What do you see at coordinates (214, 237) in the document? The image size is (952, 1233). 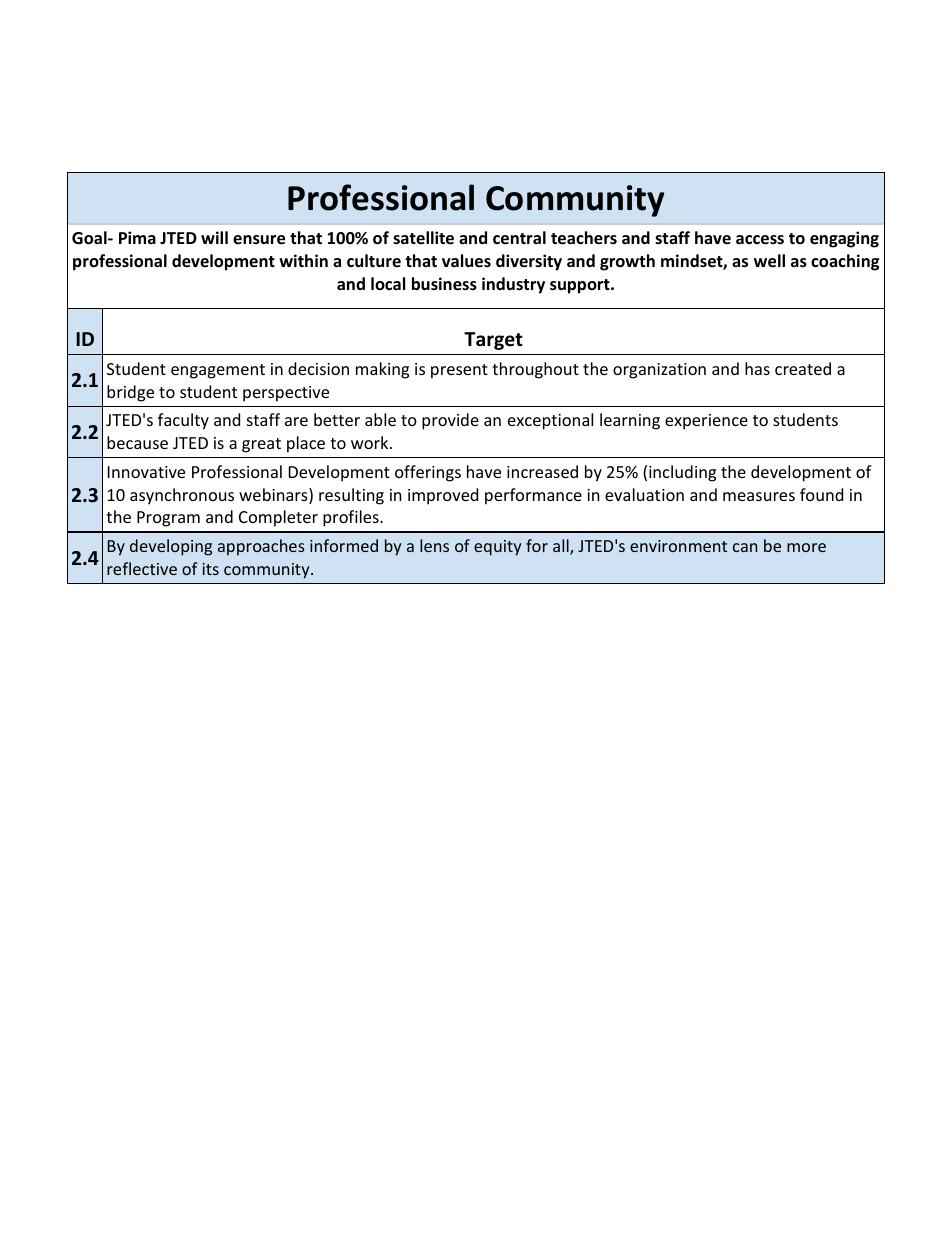 I see `will` at bounding box center [214, 237].
